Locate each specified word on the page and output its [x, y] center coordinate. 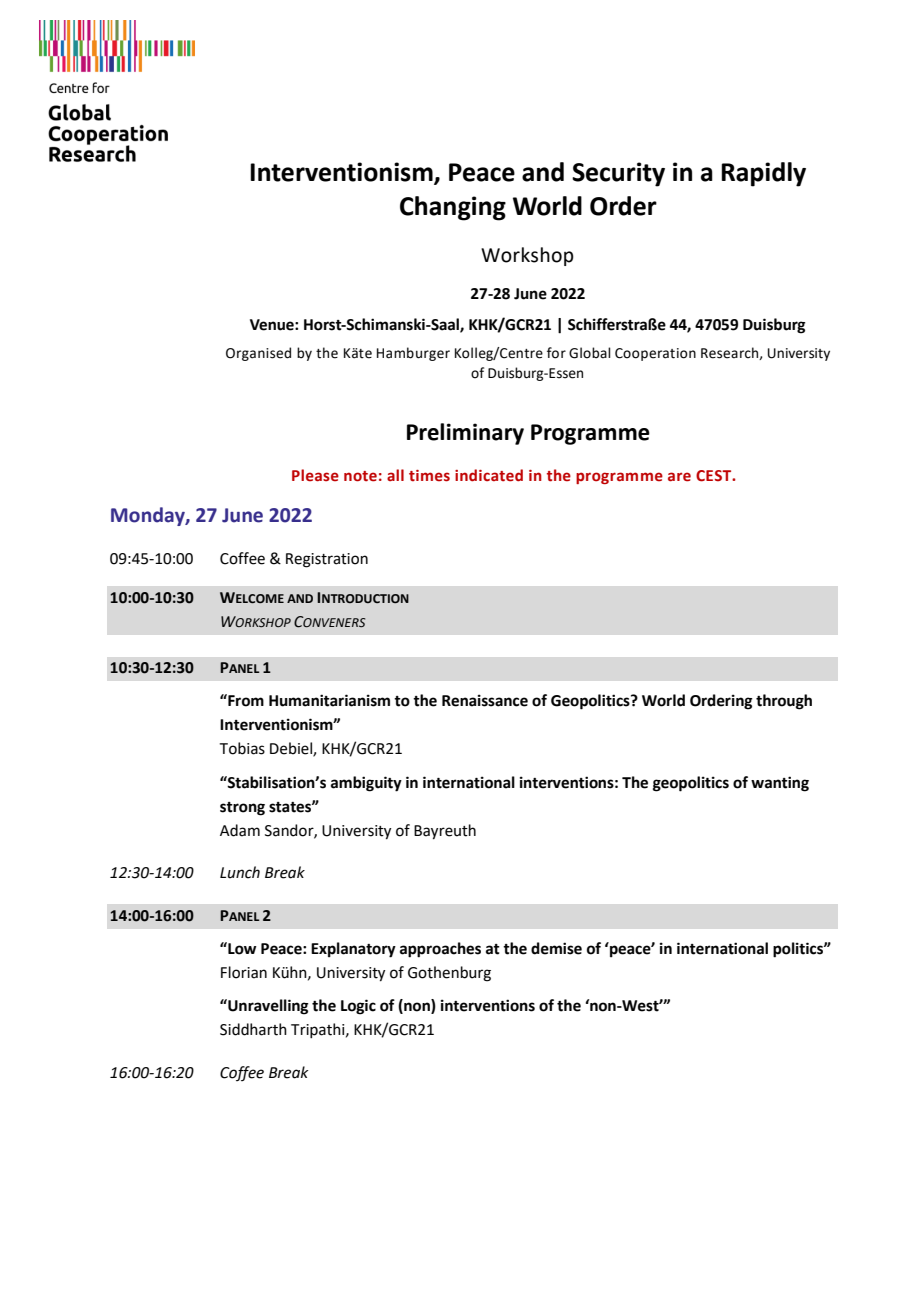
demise [556, 948]
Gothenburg [449, 974]
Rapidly [763, 174]
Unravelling [267, 1007]
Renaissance [485, 700]
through [784, 702]
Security [618, 174]
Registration [327, 560]
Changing [453, 208]
